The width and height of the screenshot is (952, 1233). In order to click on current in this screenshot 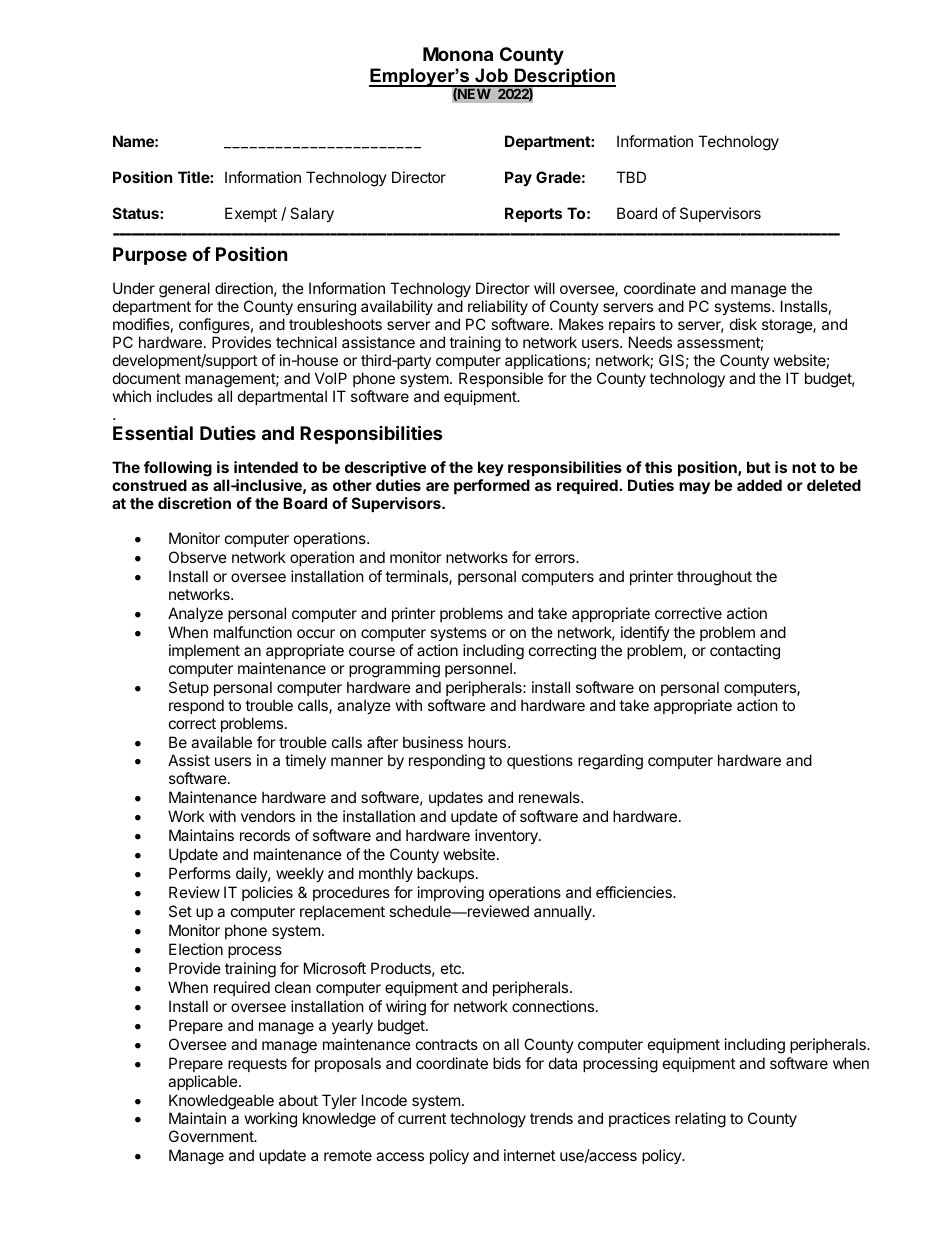, I will do `click(422, 1118)`.
